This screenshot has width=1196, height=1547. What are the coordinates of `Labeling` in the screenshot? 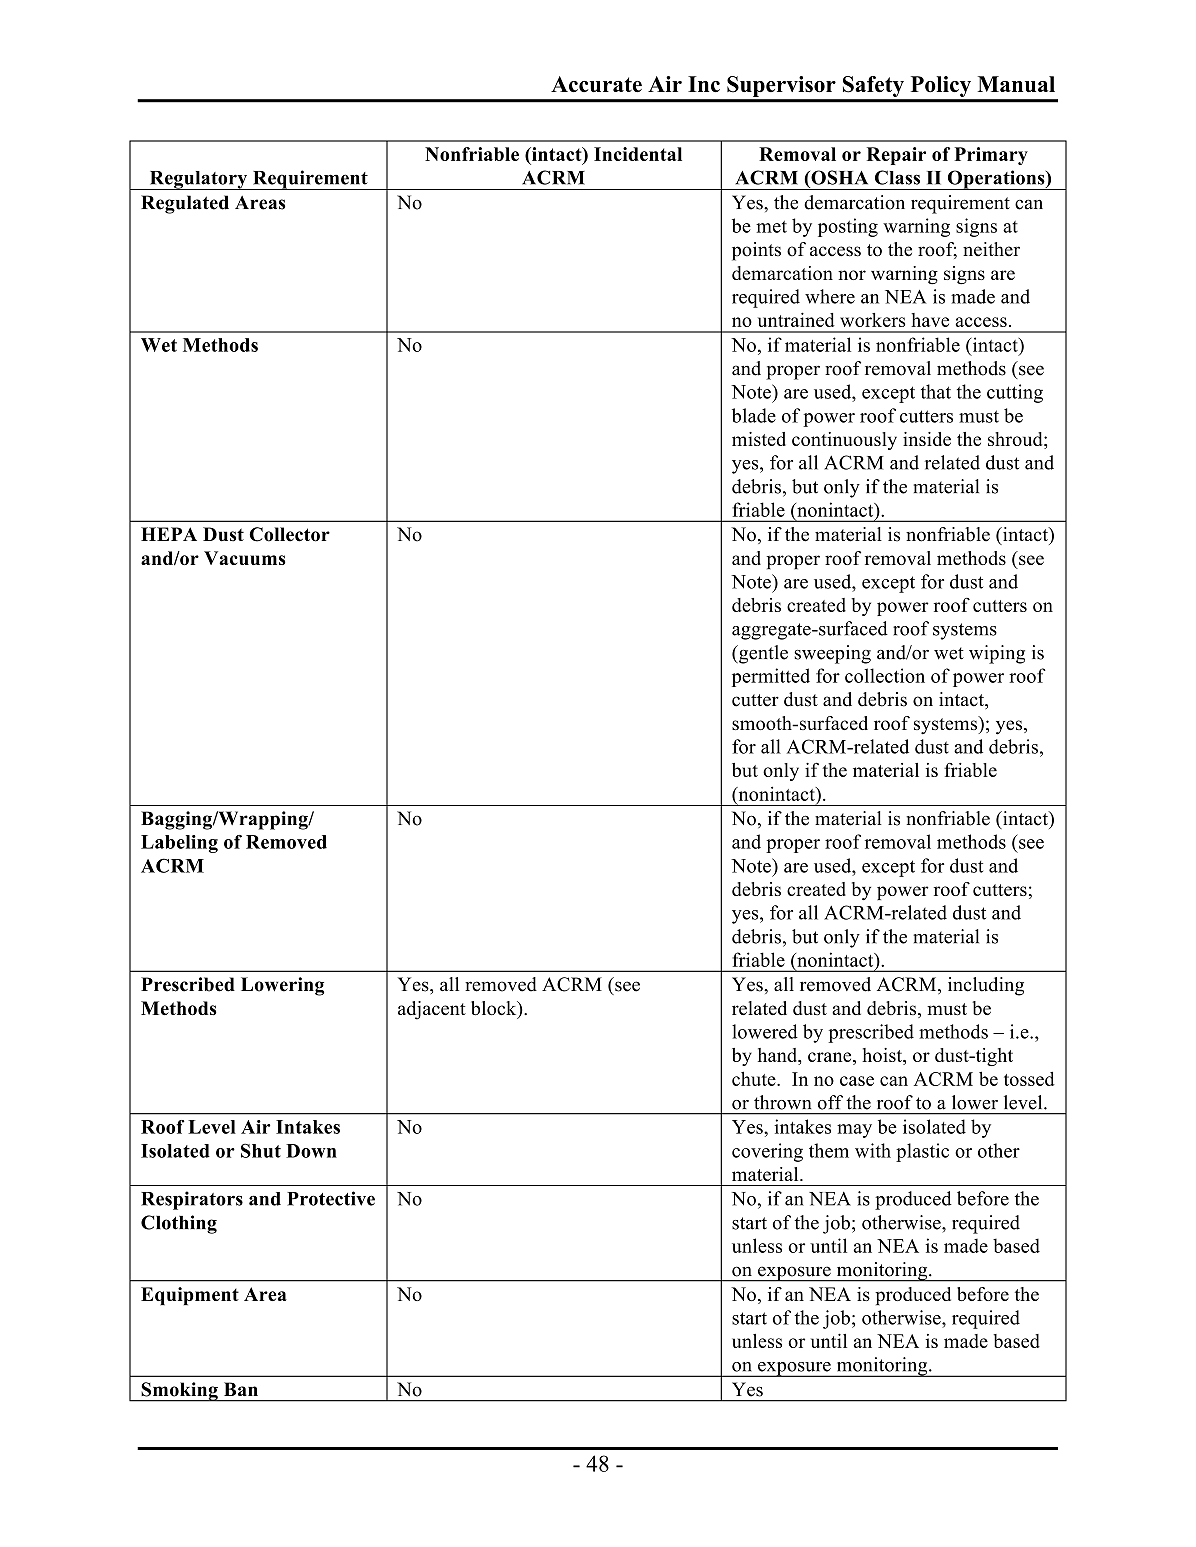 It's located at (179, 844).
